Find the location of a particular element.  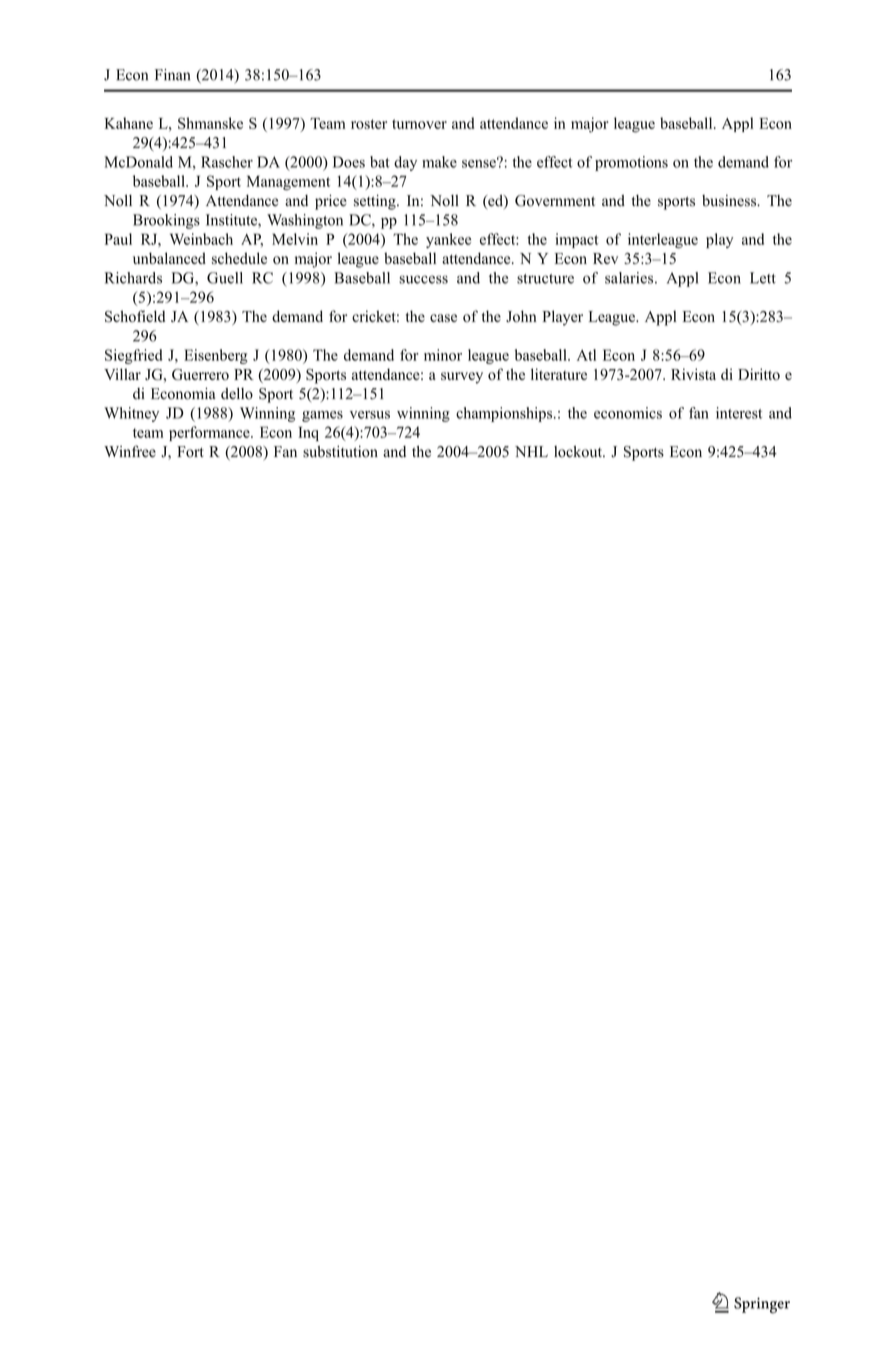

turnover is located at coordinates (419, 124).
